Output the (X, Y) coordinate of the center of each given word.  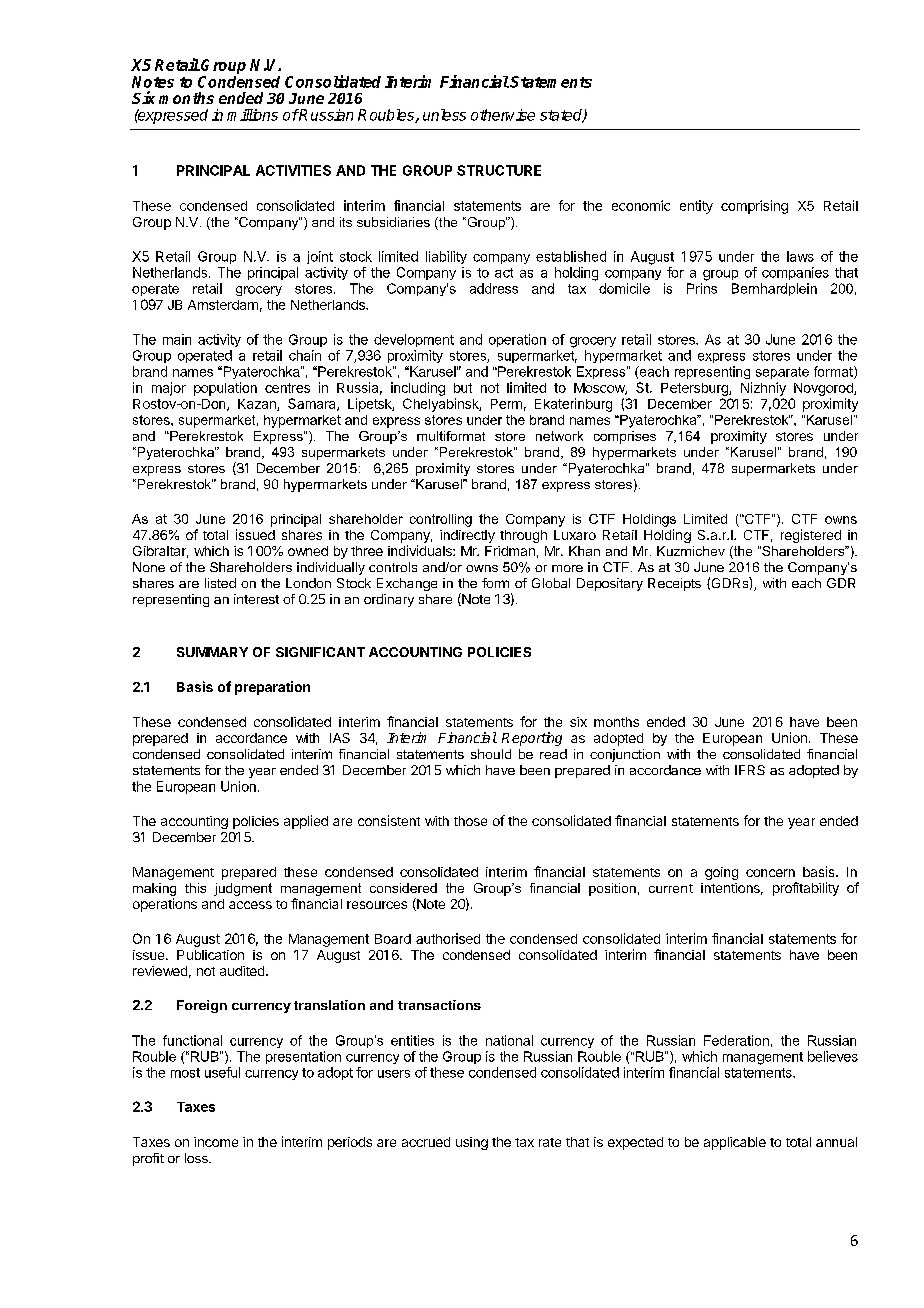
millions (252, 115)
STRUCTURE (499, 170)
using (472, 1143)
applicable (735, 1143)
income (216, 1142)
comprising (754, 207)
